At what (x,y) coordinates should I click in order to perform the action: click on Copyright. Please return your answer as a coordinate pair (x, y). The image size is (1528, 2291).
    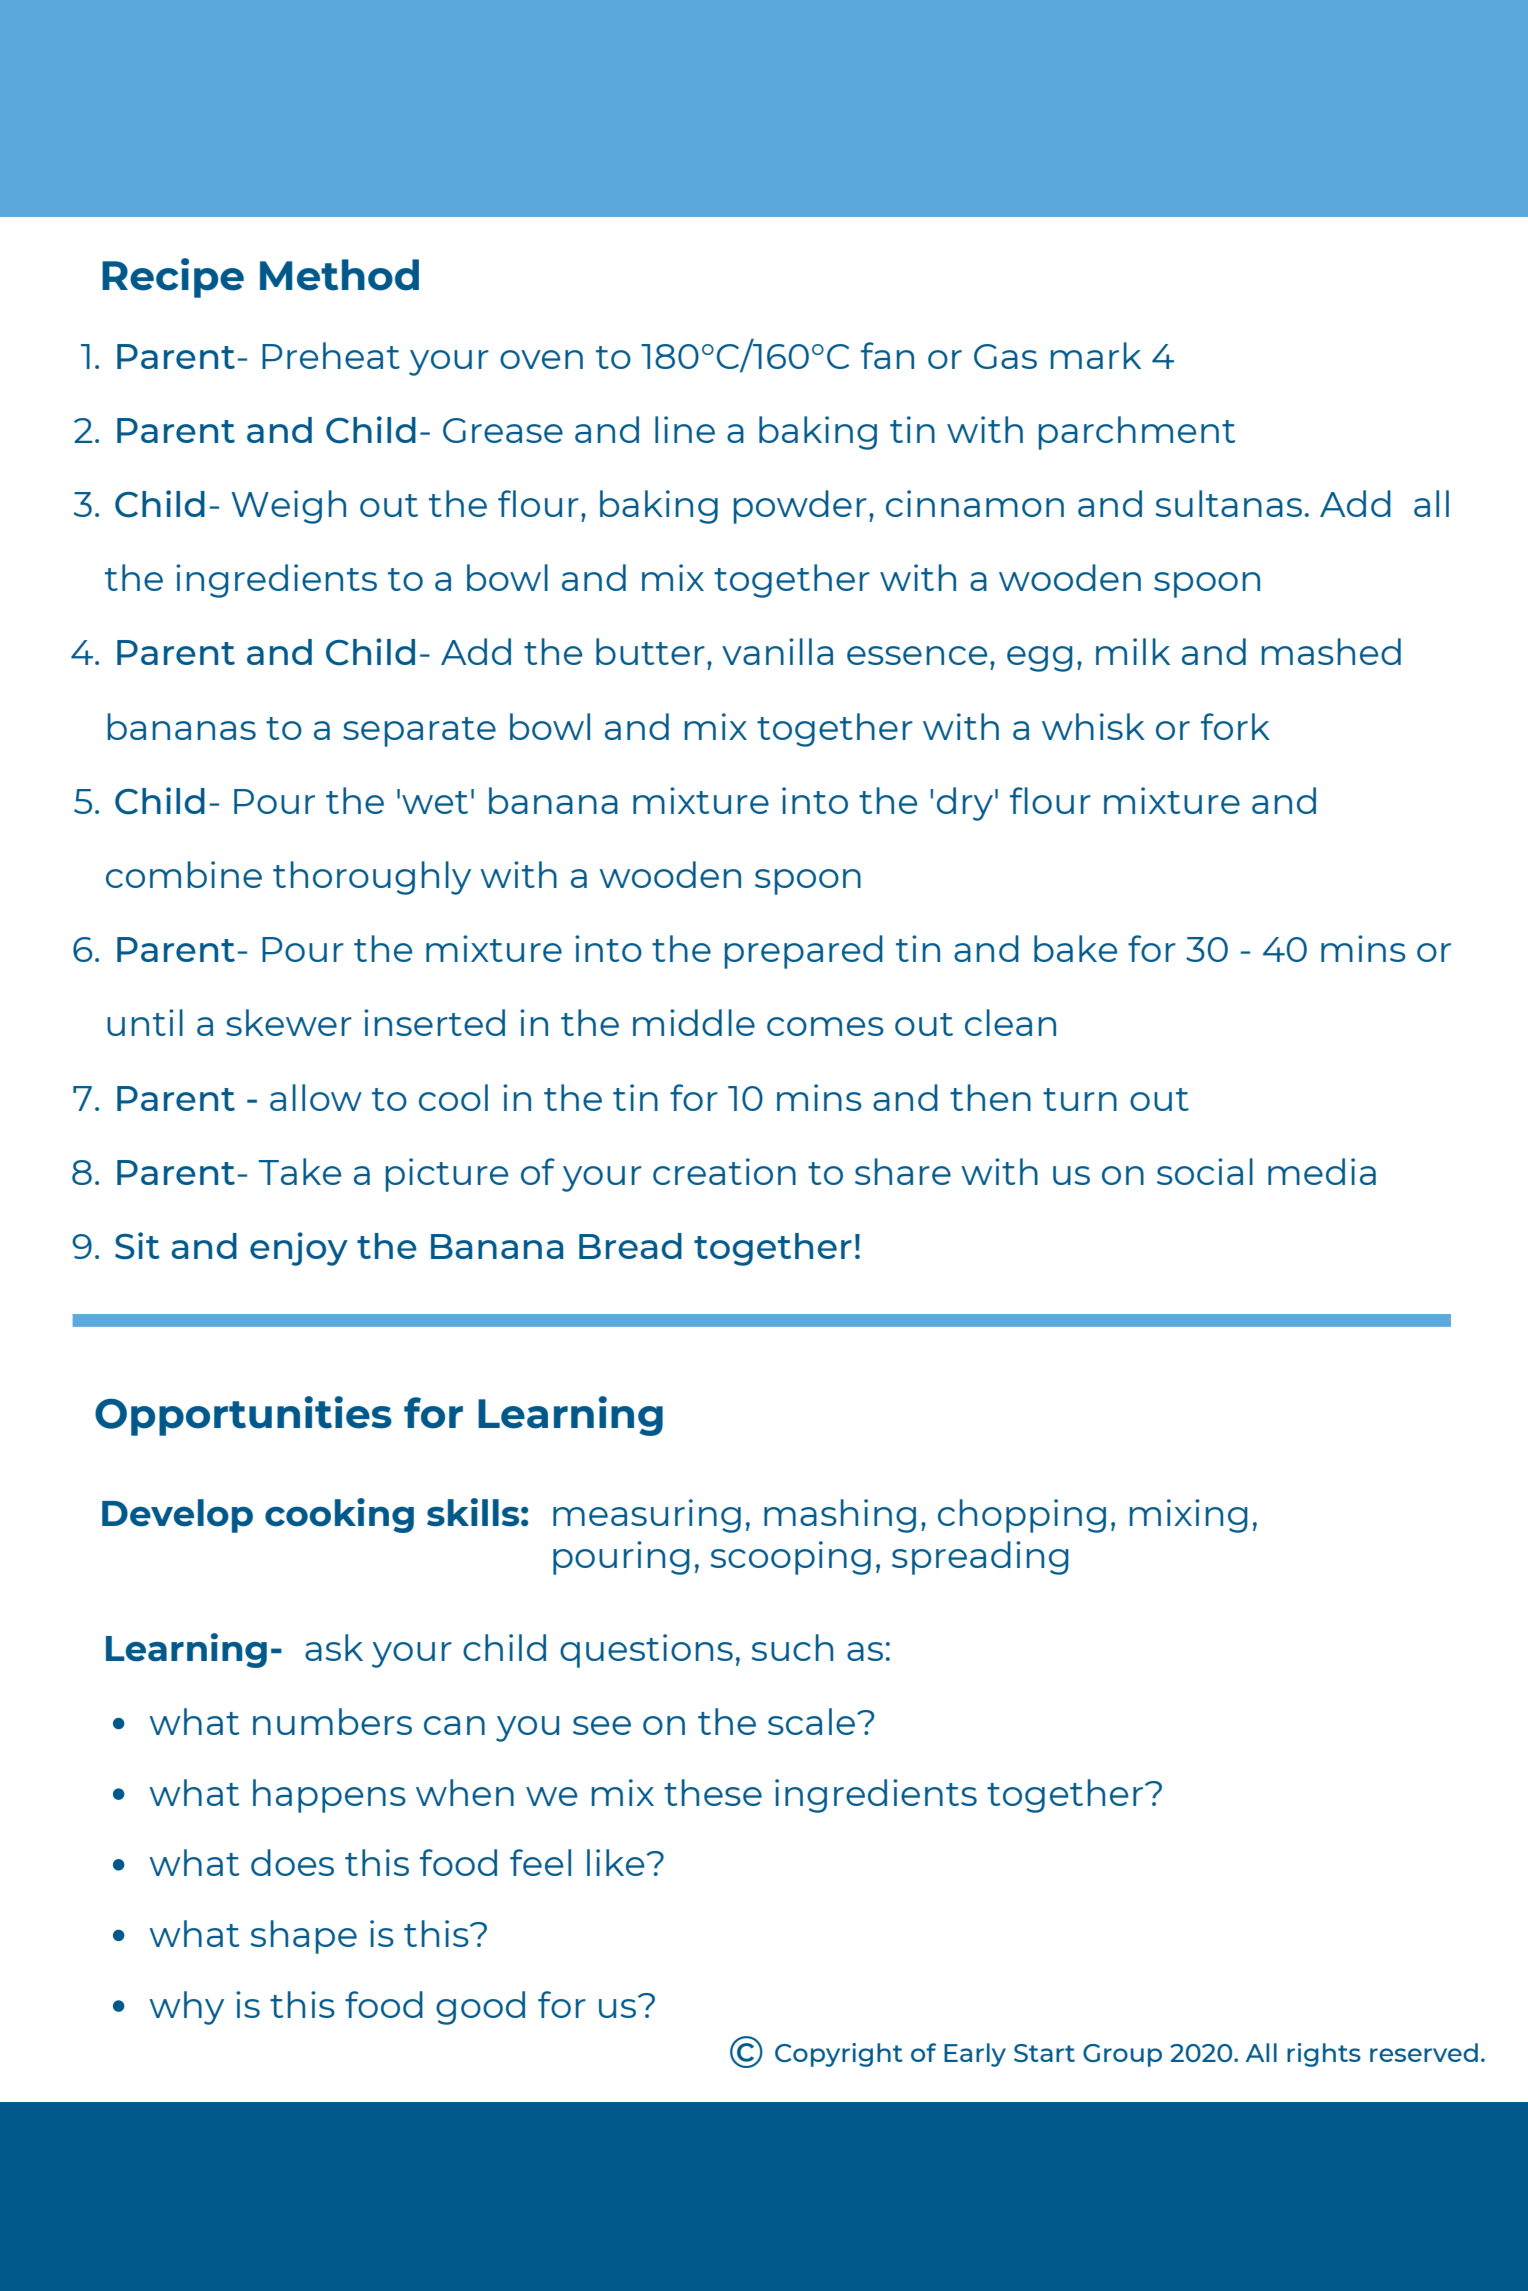
    Looking at the image, I should click on (839, 2055).
